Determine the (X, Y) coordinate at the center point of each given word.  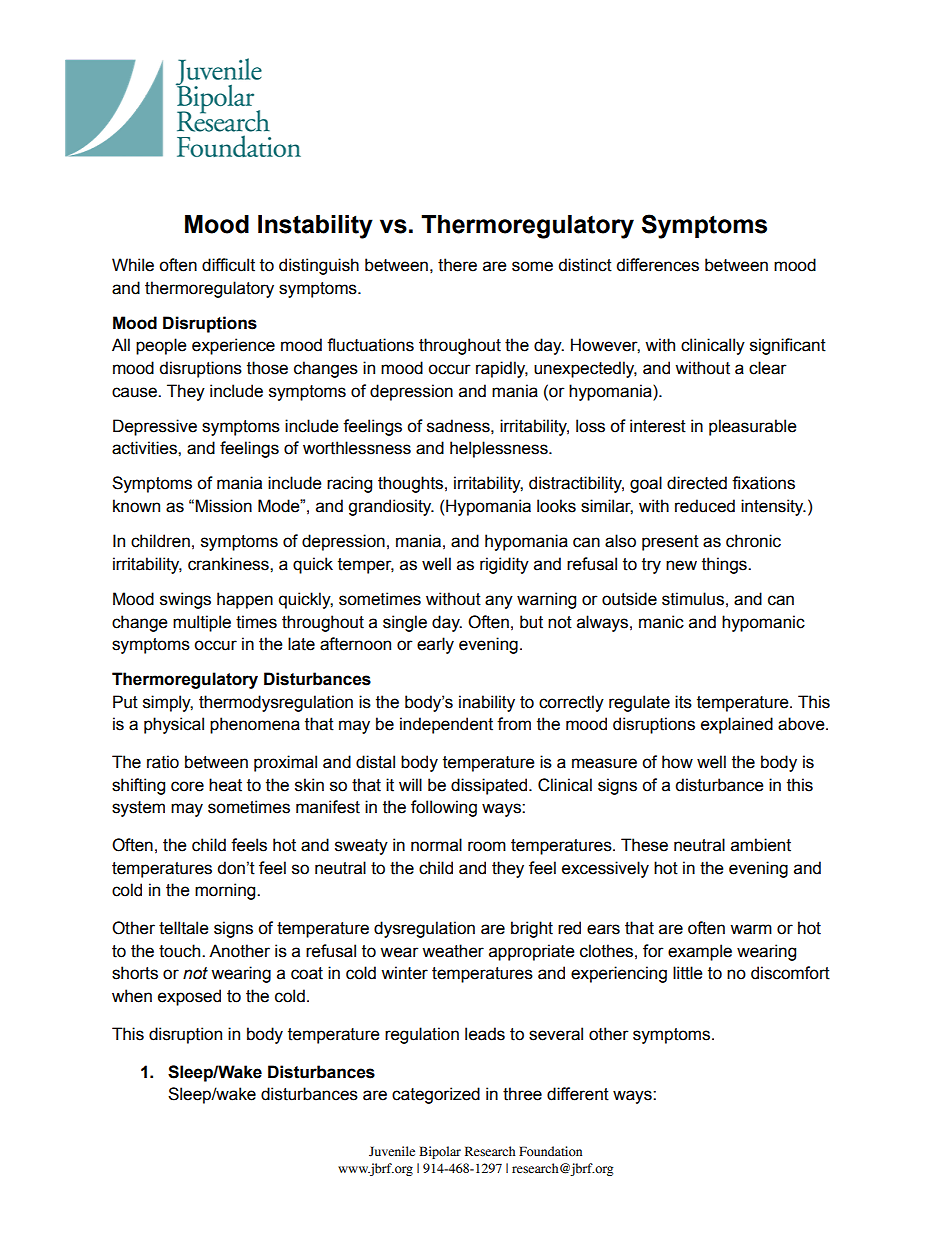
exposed (189, 997)
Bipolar (440, 1152)
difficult (228, 265)
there (457, 265)
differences (657, 265)
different (578, 1094)
